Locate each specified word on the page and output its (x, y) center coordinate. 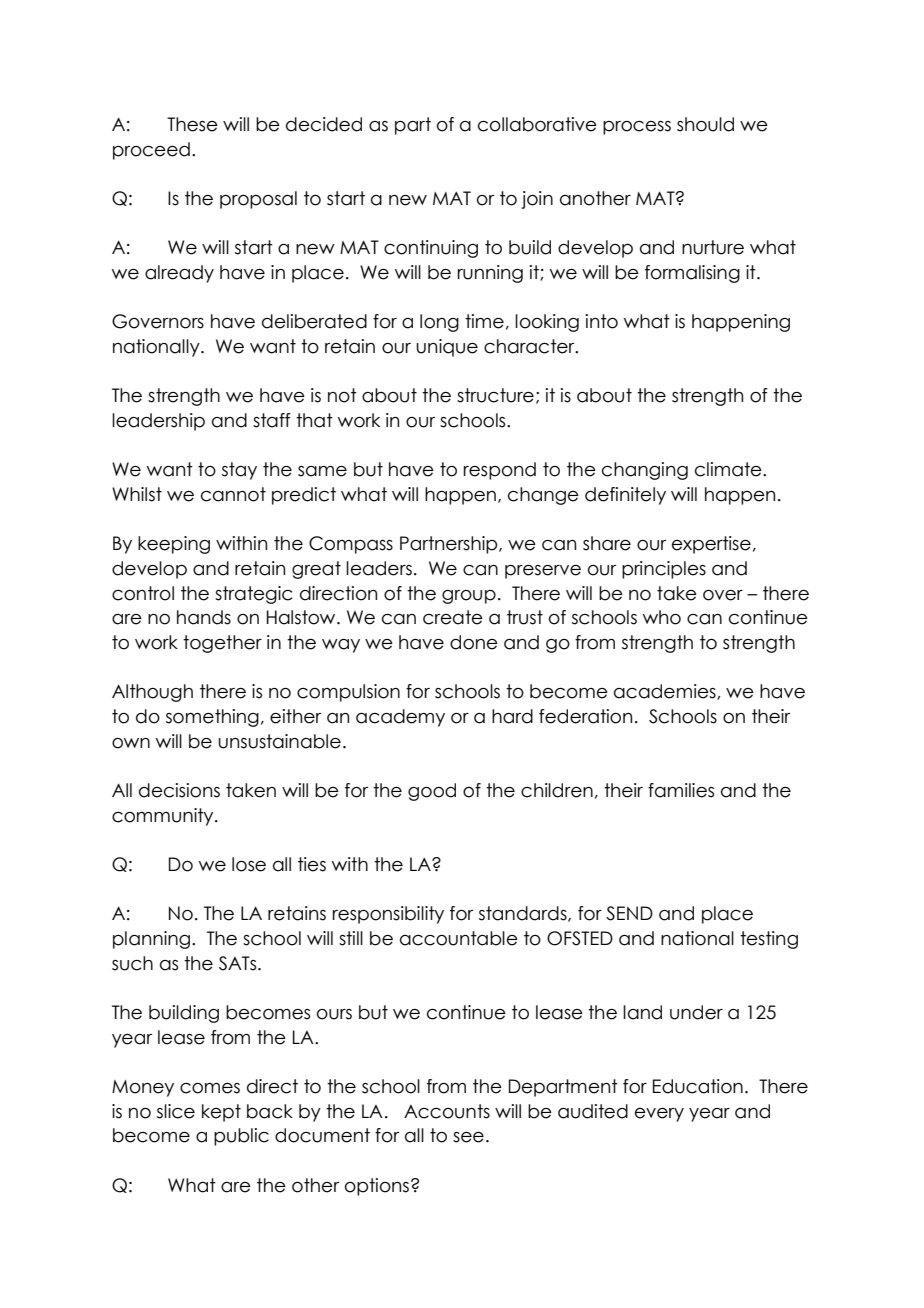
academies (666, 692)
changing (645, 471)
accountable (459, 938)
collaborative (537, 124)
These (192, 124)
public (241, 1137)
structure (495, 395)
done (474, 642)
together (222, 644)
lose (249, 864)
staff (272, 420)
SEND (629, 913)
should (705, 124)
